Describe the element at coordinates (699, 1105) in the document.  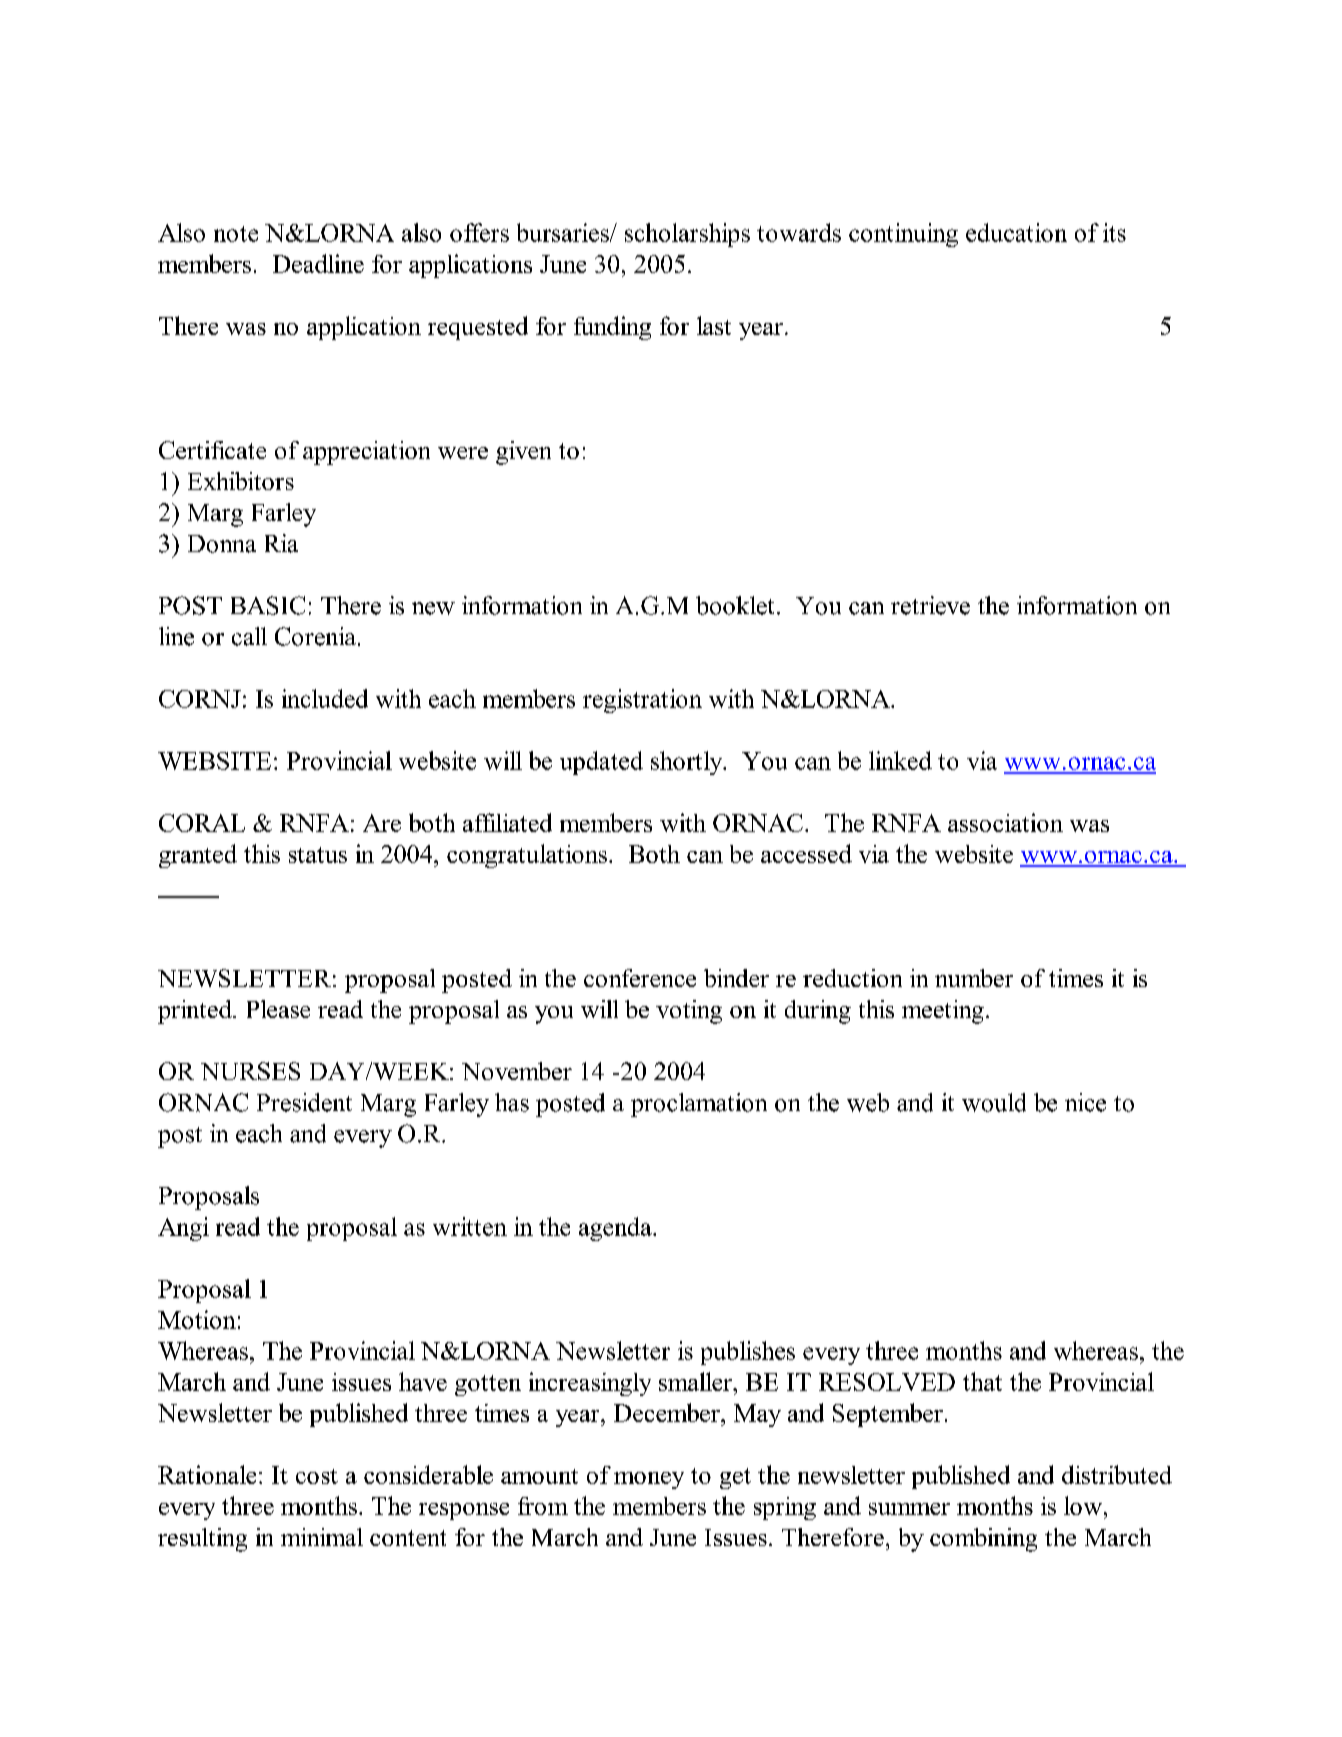
I see `proclamation` at that location.
